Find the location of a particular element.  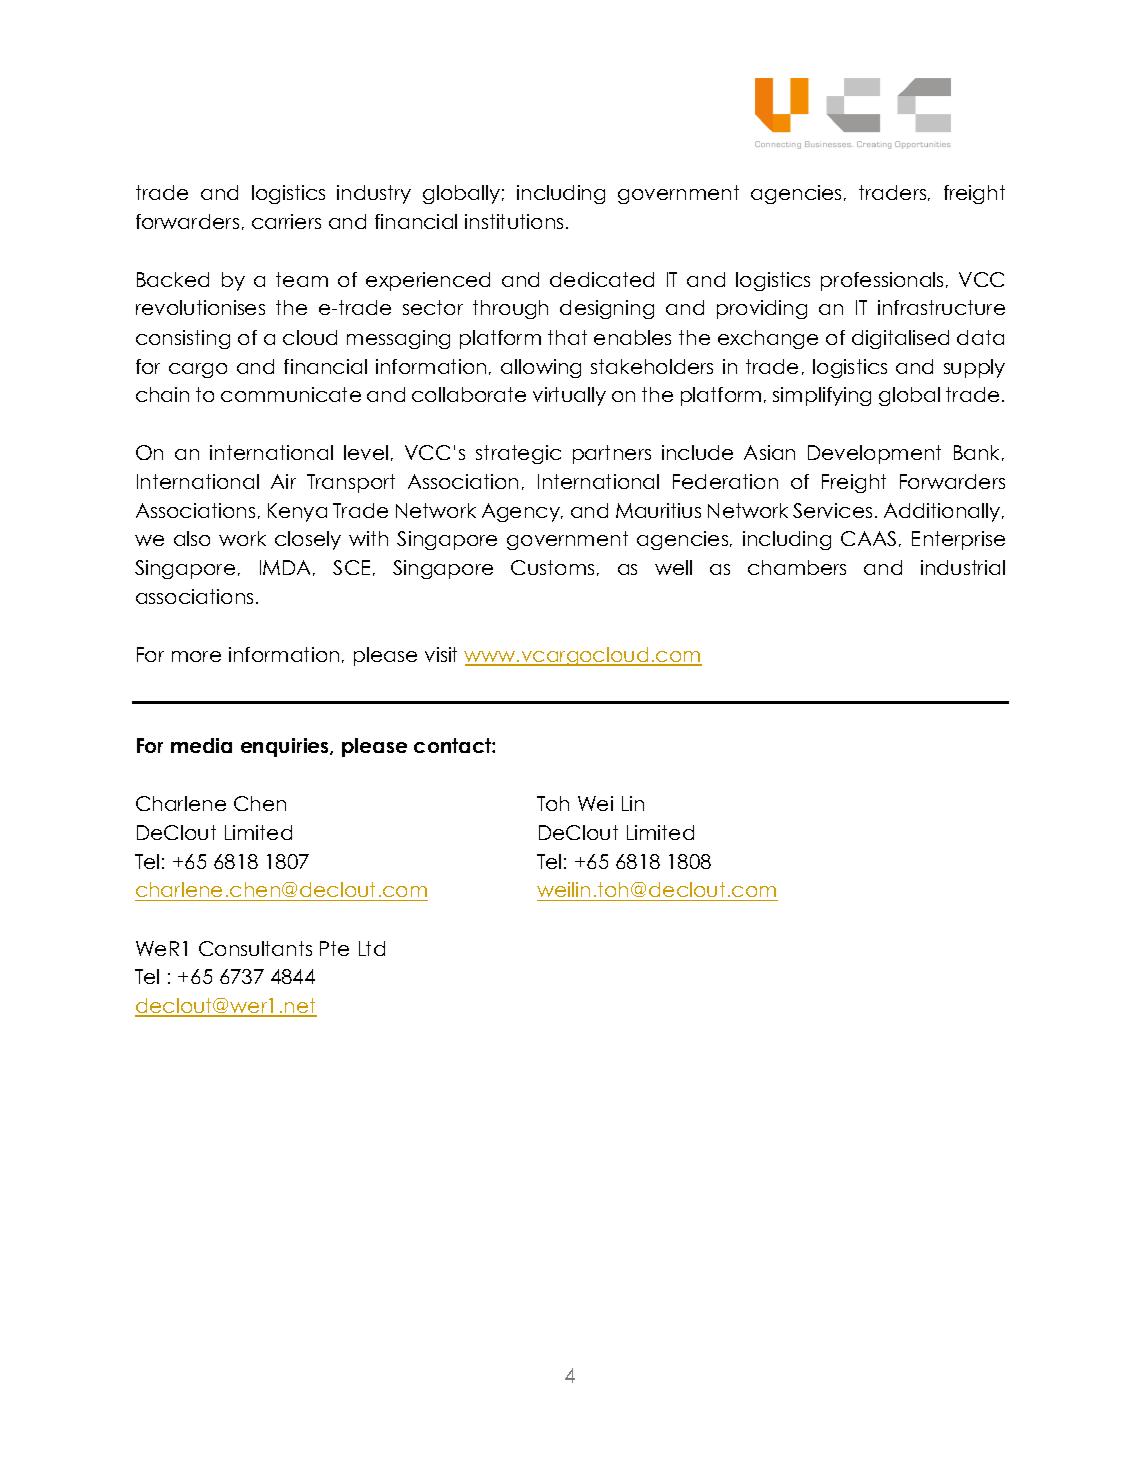

Customs is located at coordinates (552, 567).
